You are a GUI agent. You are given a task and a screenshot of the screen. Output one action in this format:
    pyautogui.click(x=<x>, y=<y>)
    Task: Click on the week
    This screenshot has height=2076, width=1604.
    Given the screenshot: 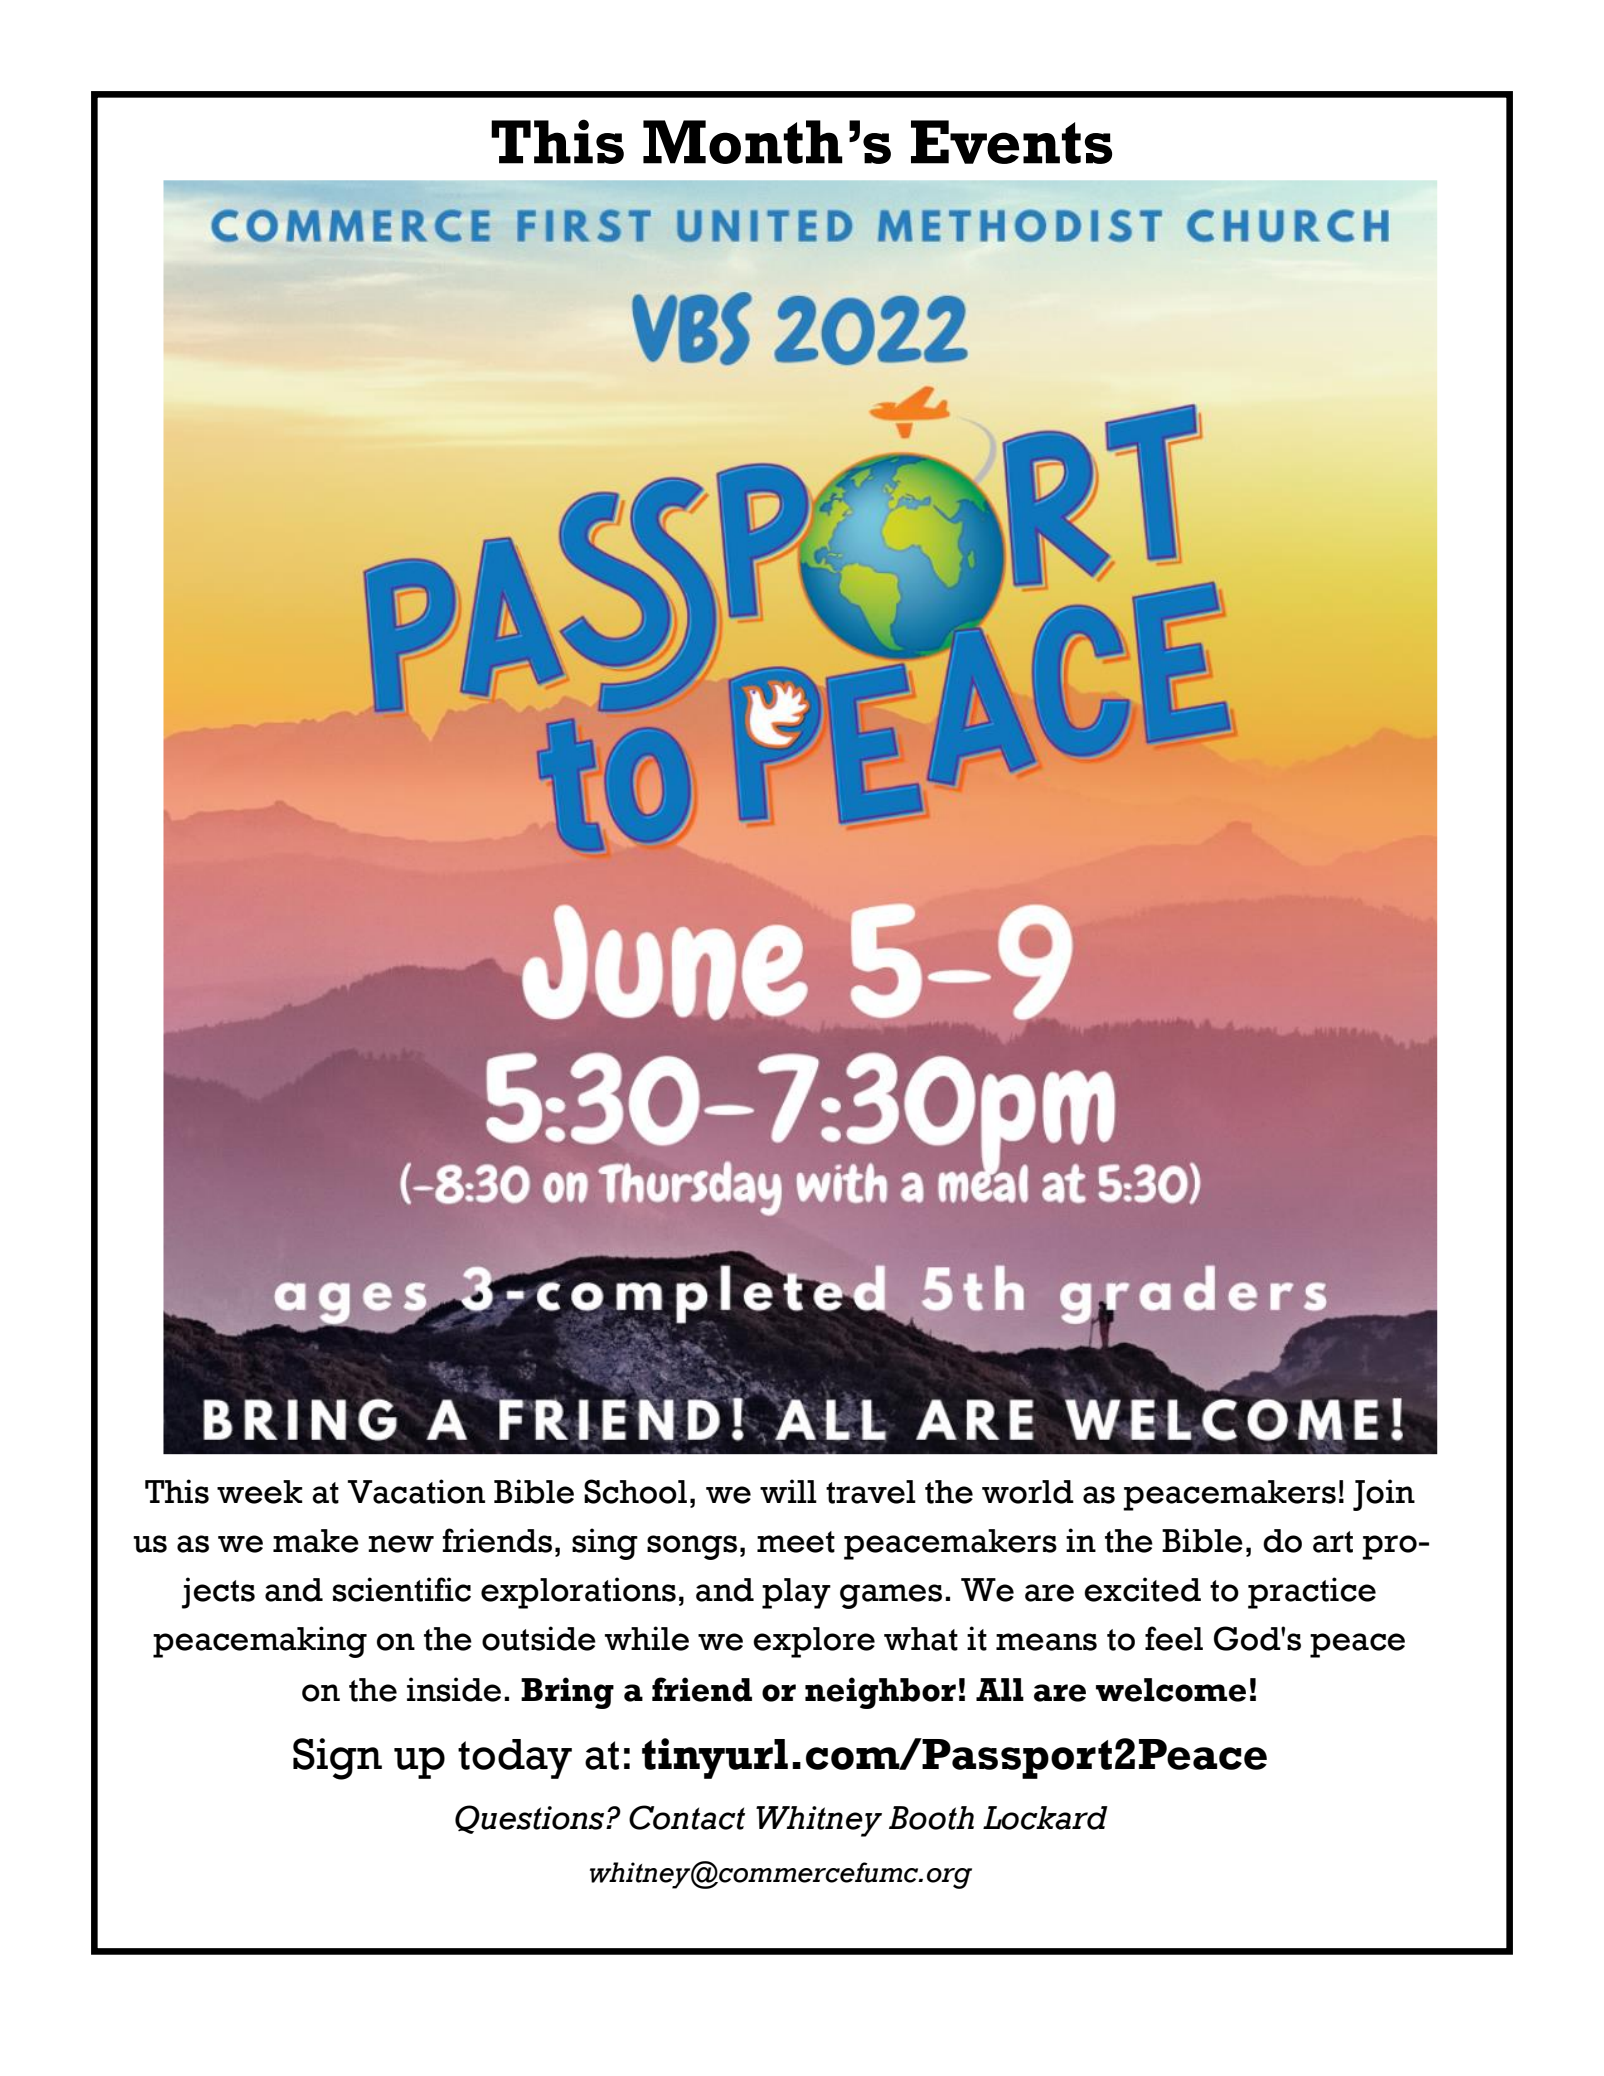 What is the action you would take?
    pyautogui.click(x=260, y=1492)
